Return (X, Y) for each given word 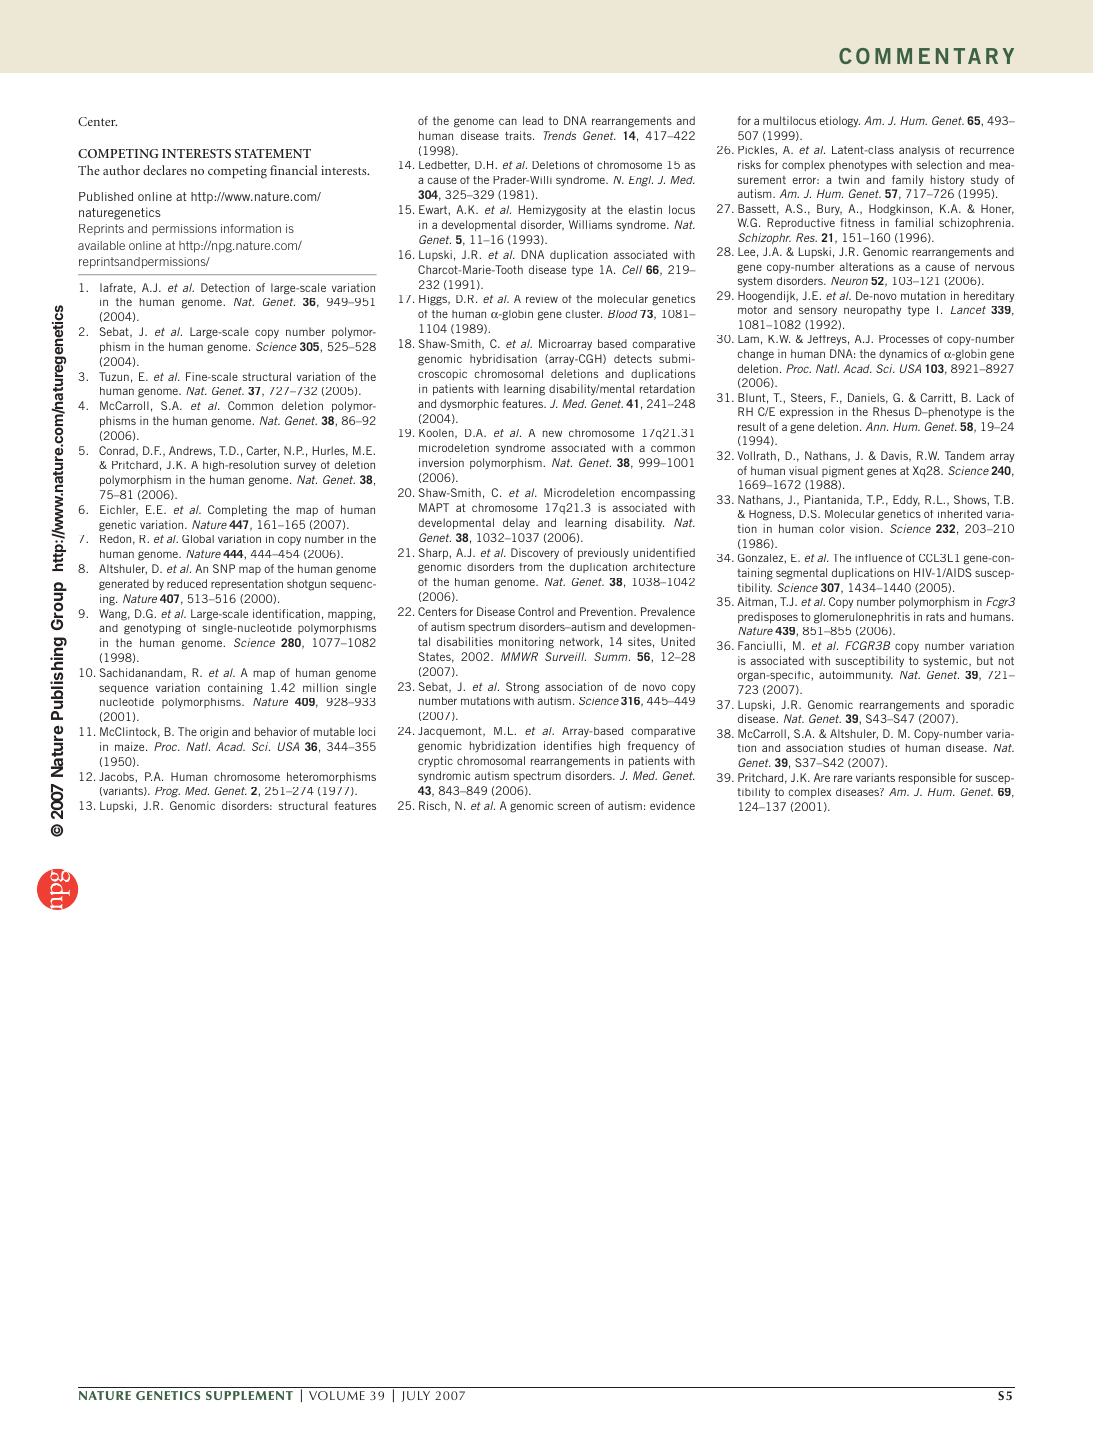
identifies (568, 745)
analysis (919, 151)
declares (165, 170)
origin (214, 733)
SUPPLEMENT (249, 1395)
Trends (559, 135)
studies (867, 748)
